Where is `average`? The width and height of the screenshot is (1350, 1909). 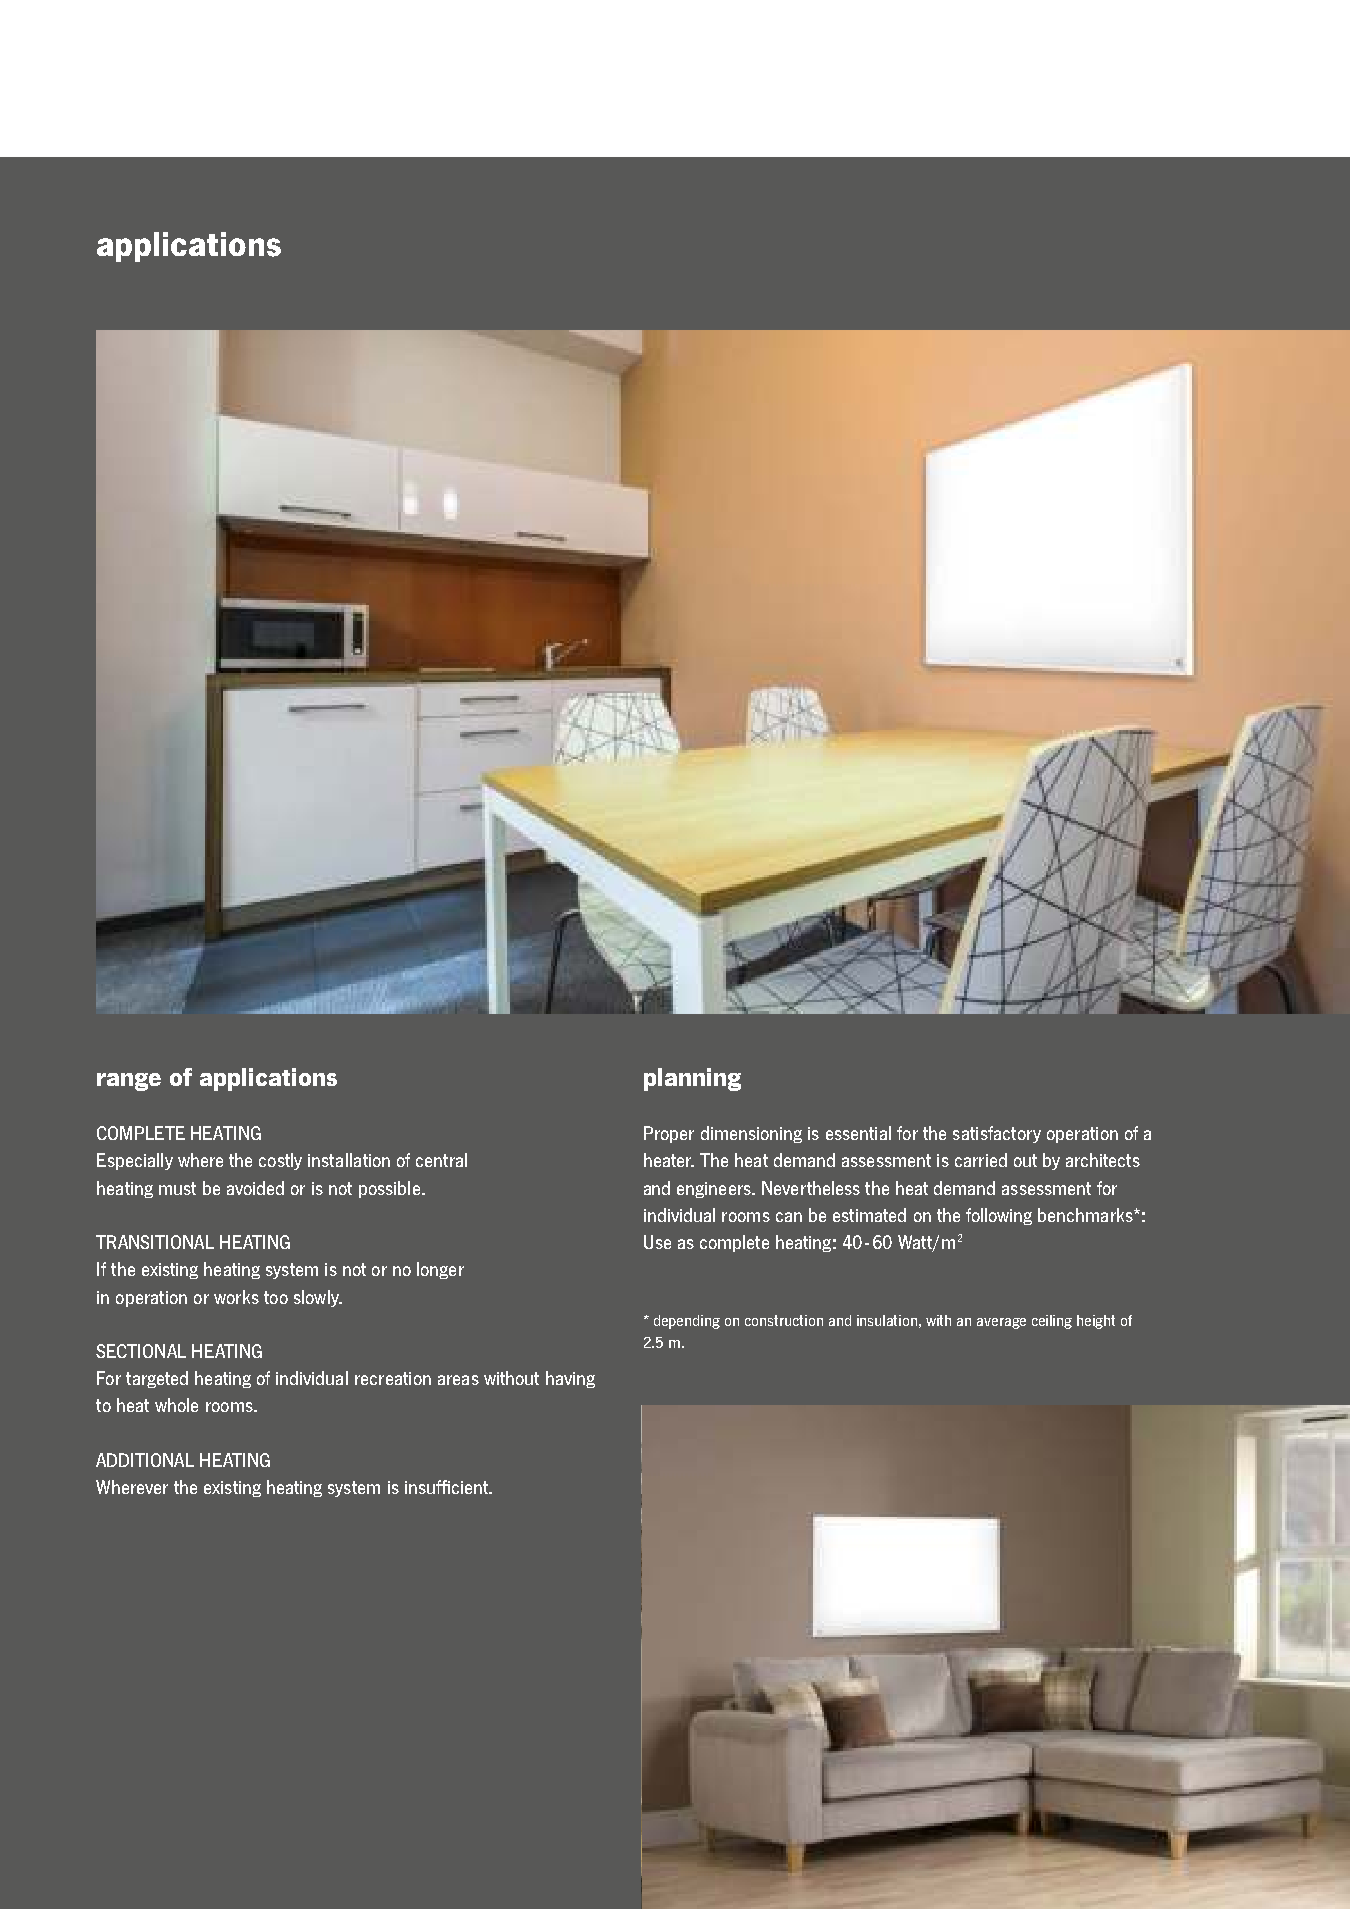 average is located at coordinates (1001, 1323).
